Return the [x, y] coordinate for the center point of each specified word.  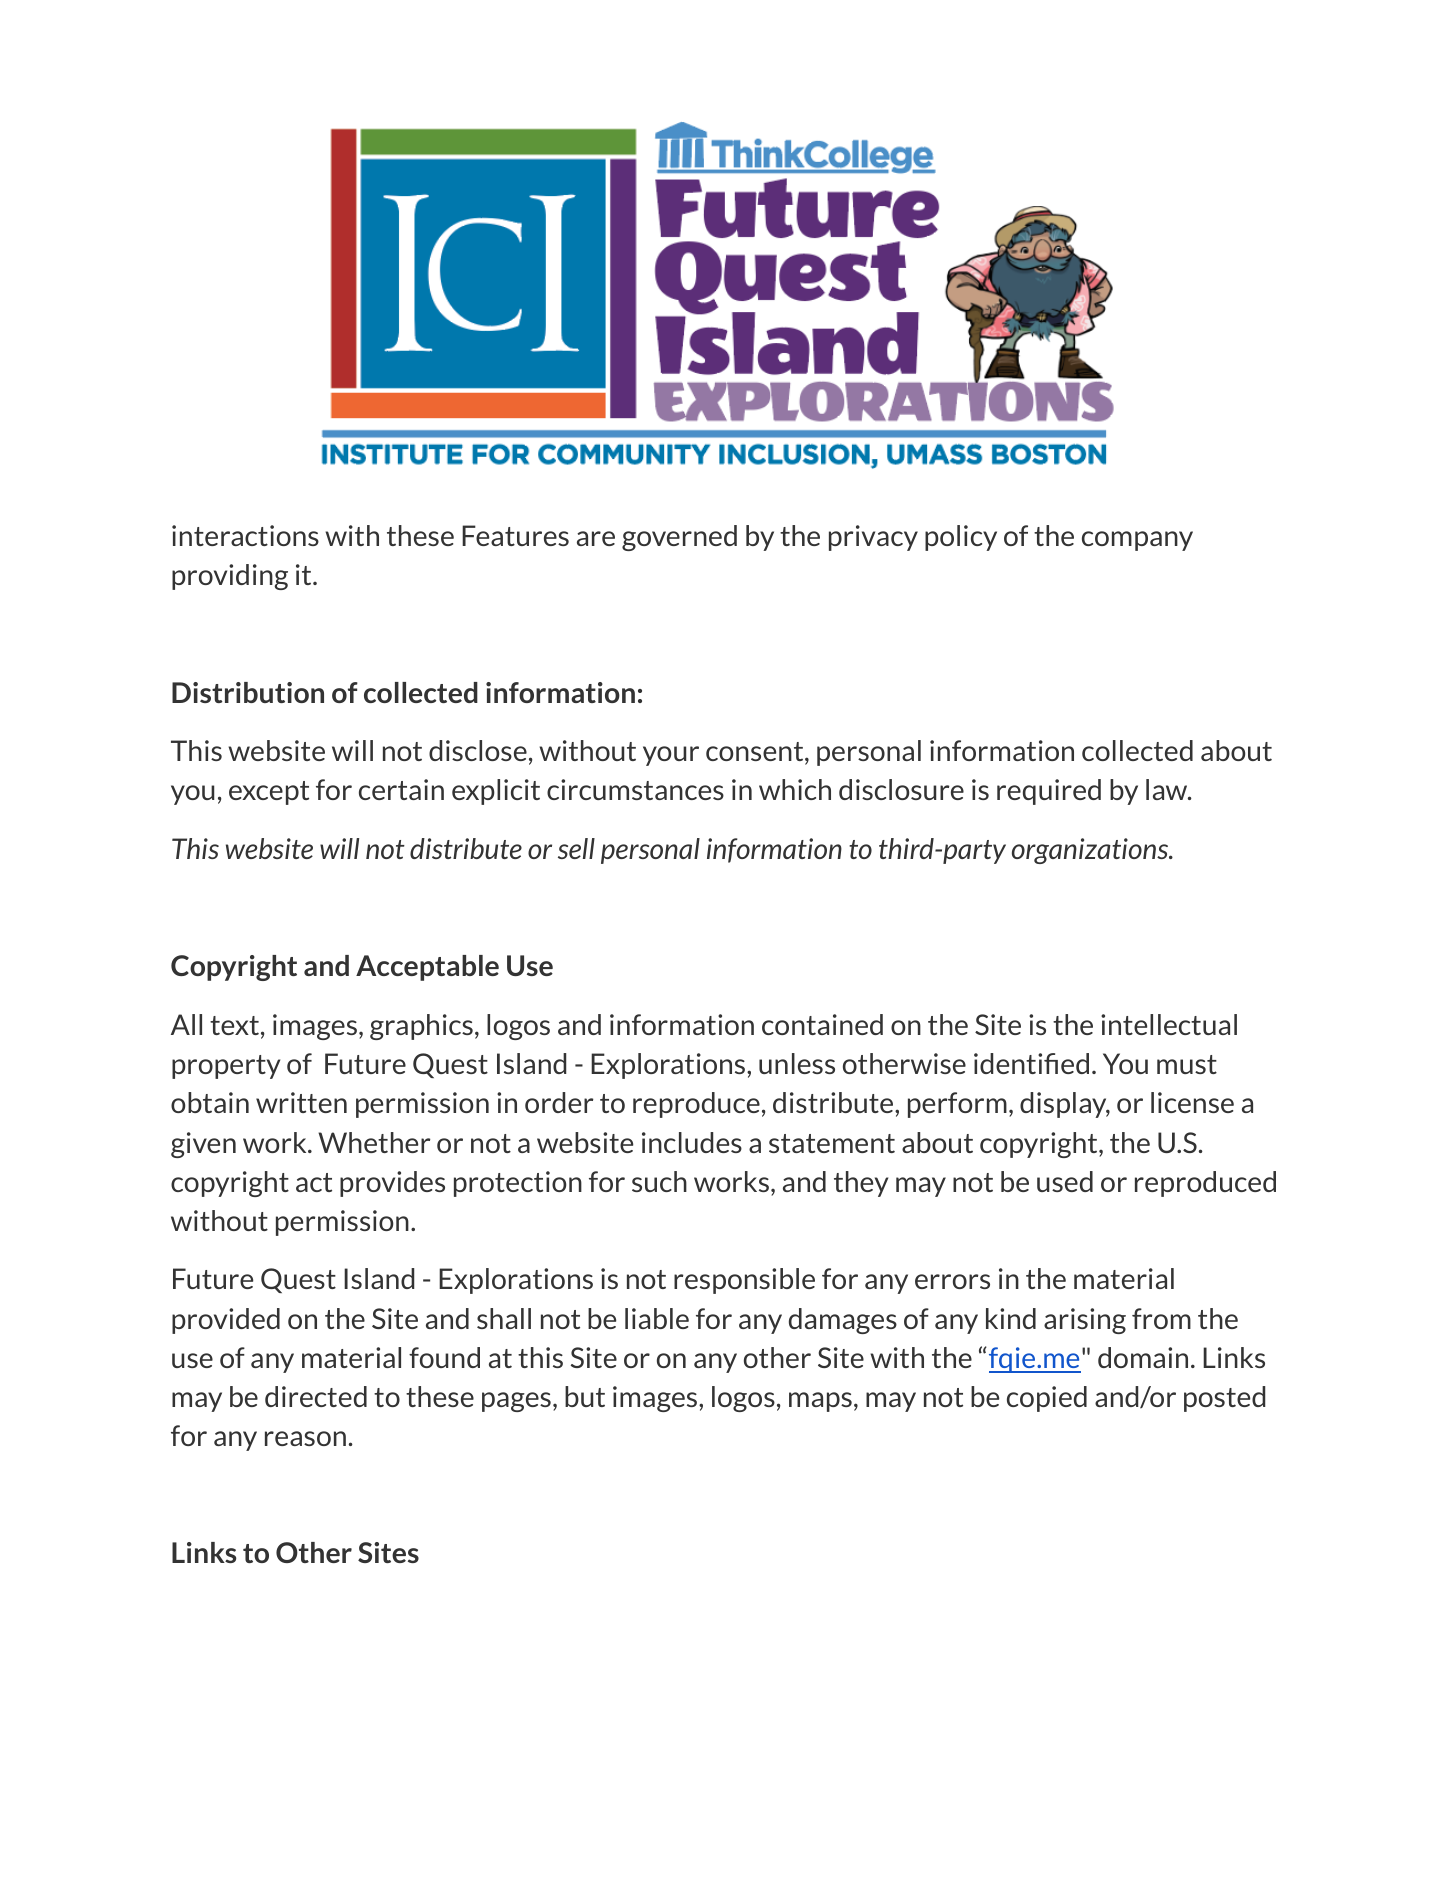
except [269, 793]
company [1137, 541]
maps [820, 1402]
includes [692, 1142]
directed [316, 1396]
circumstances [635, 789]
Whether [374, 1142]
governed [679, 538]
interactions [245, 535]
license [1192, 1102]
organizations [1091, 851]
